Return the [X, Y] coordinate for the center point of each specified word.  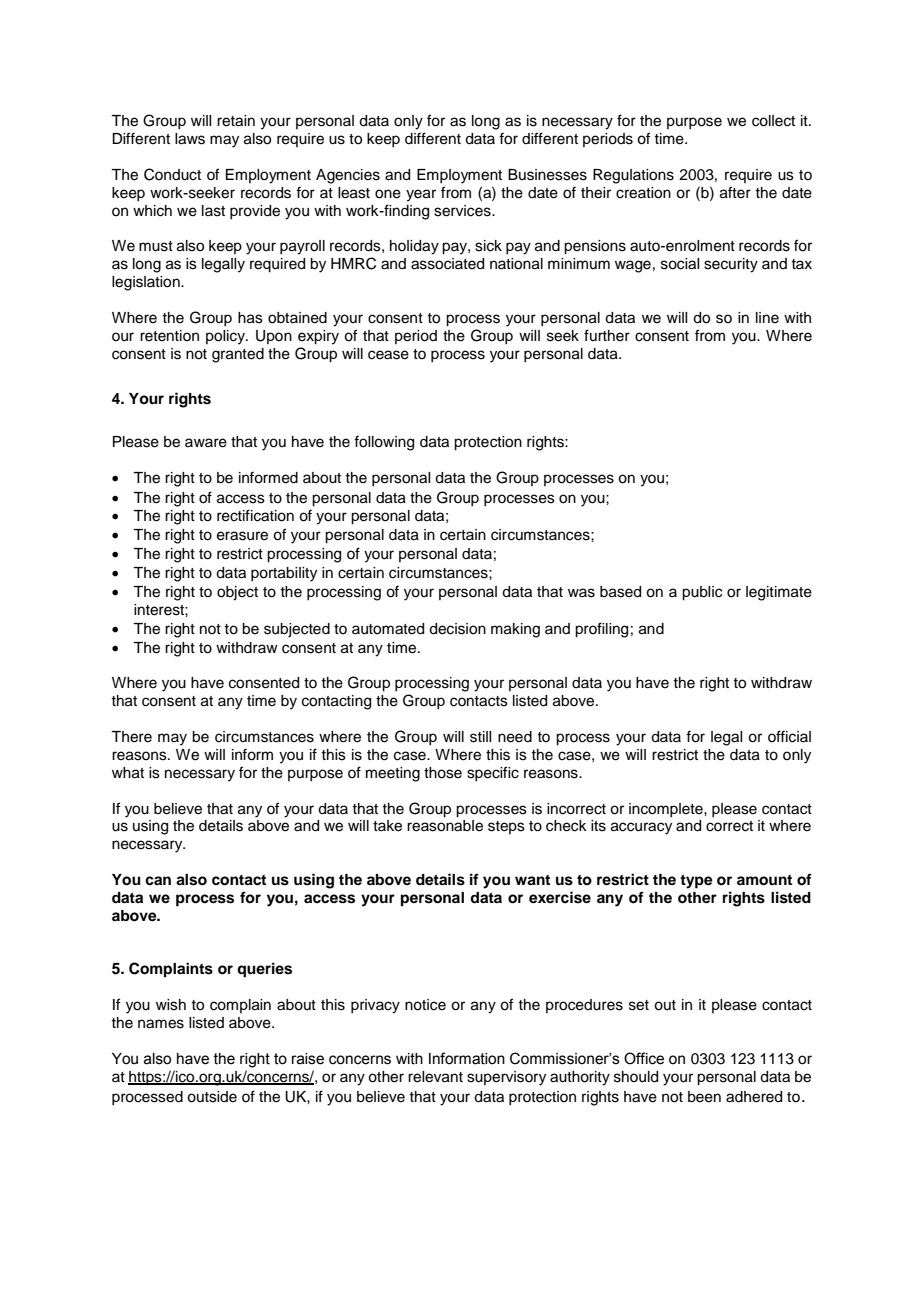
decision [457, 629]
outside [212, 1097]
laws [190, 139]
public [702, 593]
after [735, 192]
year [421, 195]
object [237, 593]
